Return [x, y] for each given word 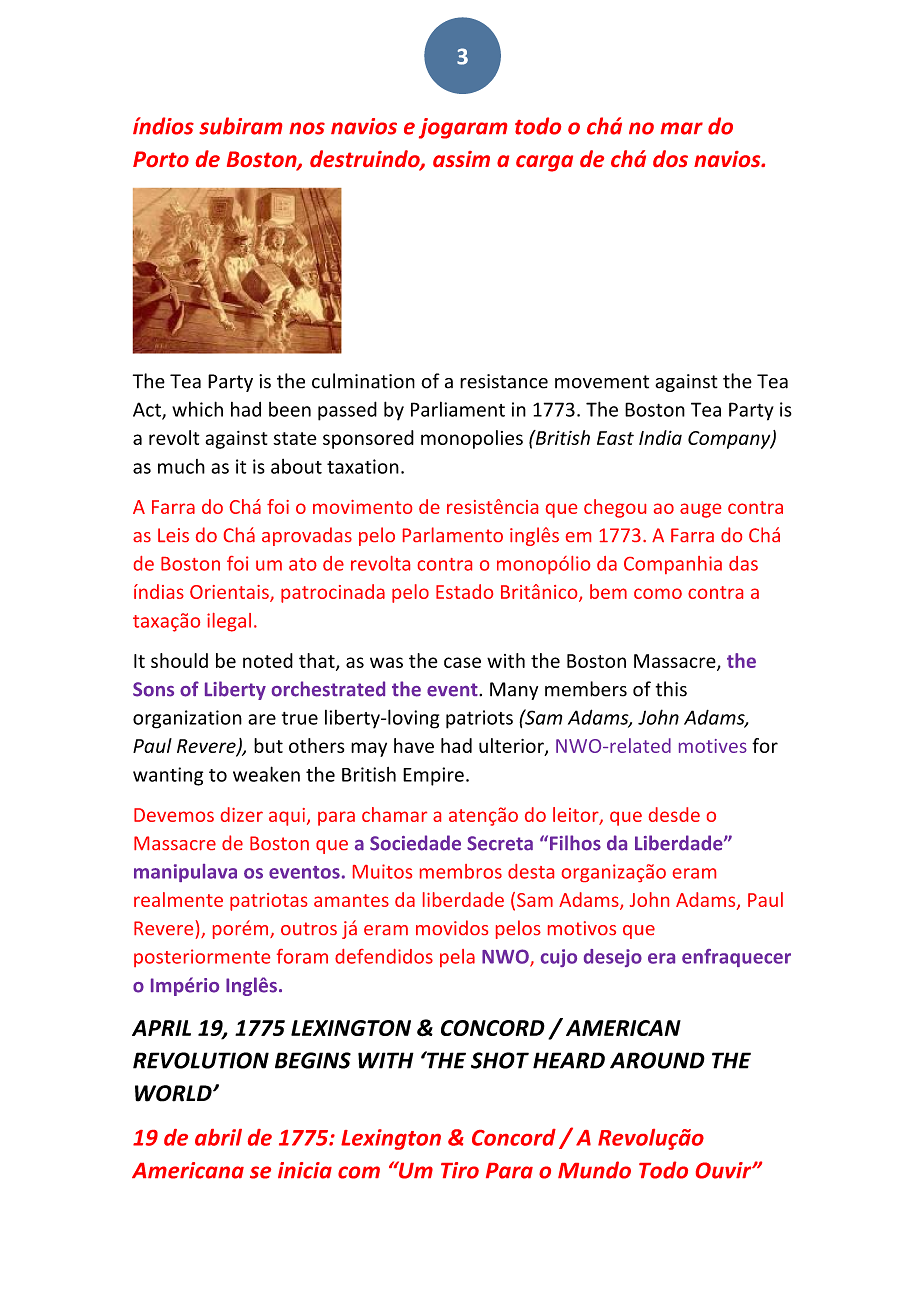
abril [218, 1137]
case [462, 662]
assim [461, 159]
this [671, 689]
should [179, 660]
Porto [161, 159]
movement [602, 382]
